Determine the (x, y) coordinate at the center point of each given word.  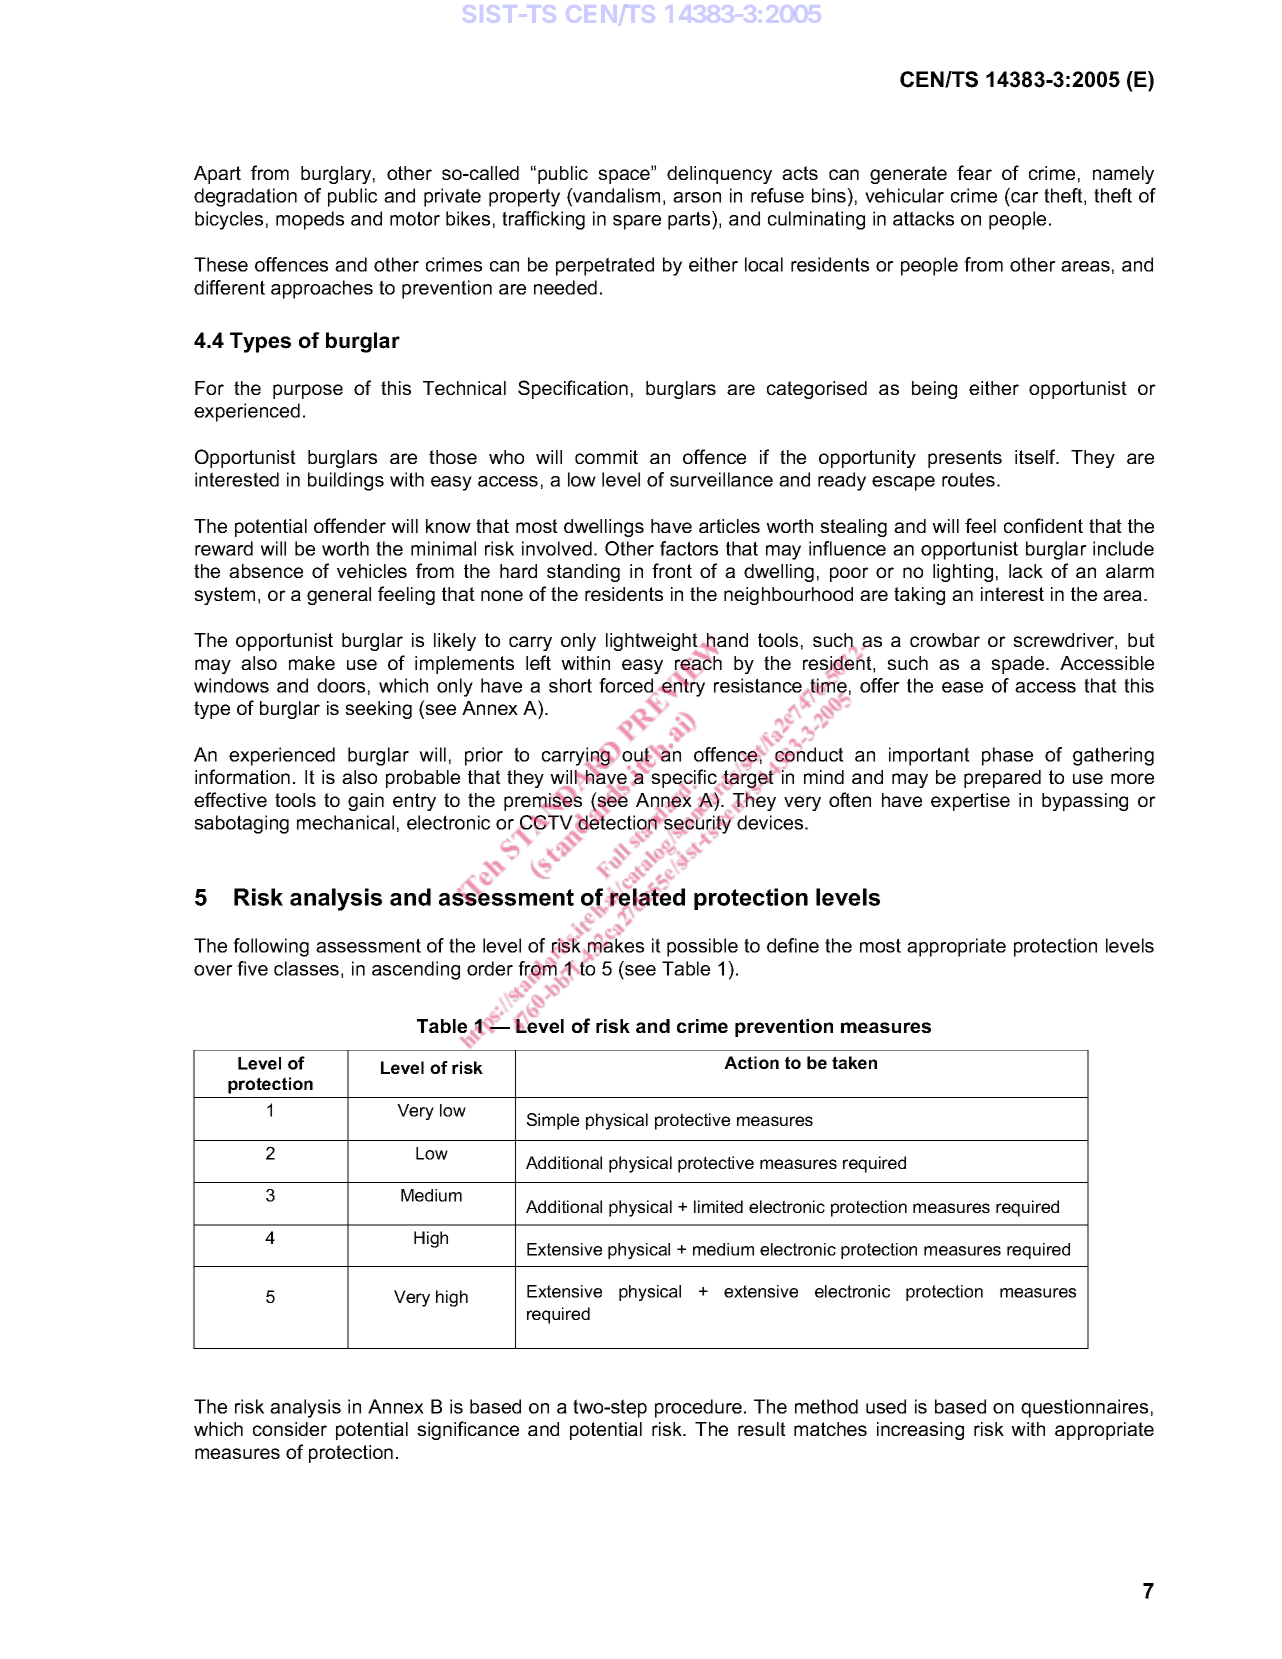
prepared (1002, 779)
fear (974, 172)
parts (690, 220)
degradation (245, 197)
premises (543, 800)
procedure (698, 1408)
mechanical (345, 822)
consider (290, 1429)
